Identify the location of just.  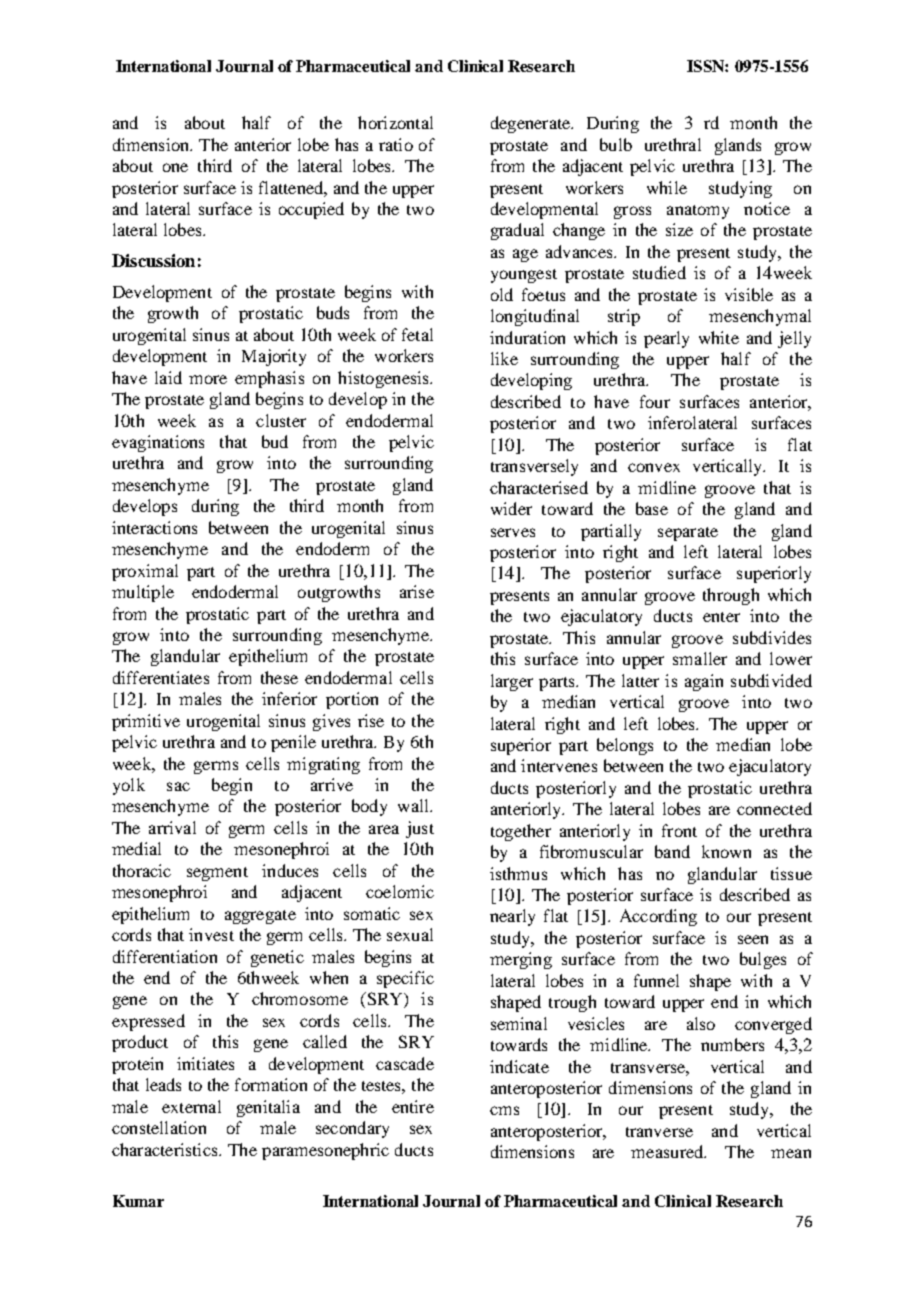
(420, 829).
